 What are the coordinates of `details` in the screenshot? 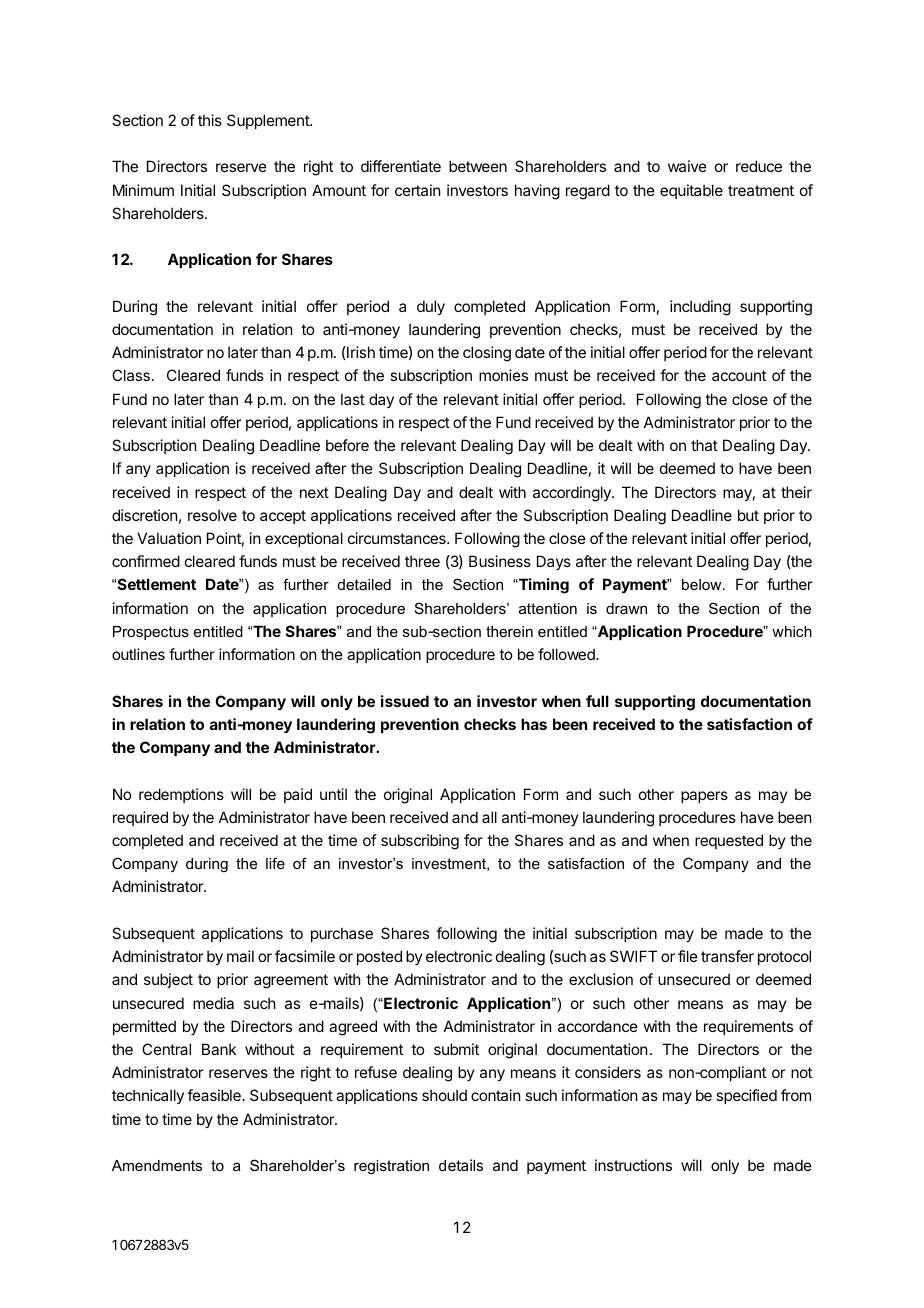 It's located at (461, 1165).
